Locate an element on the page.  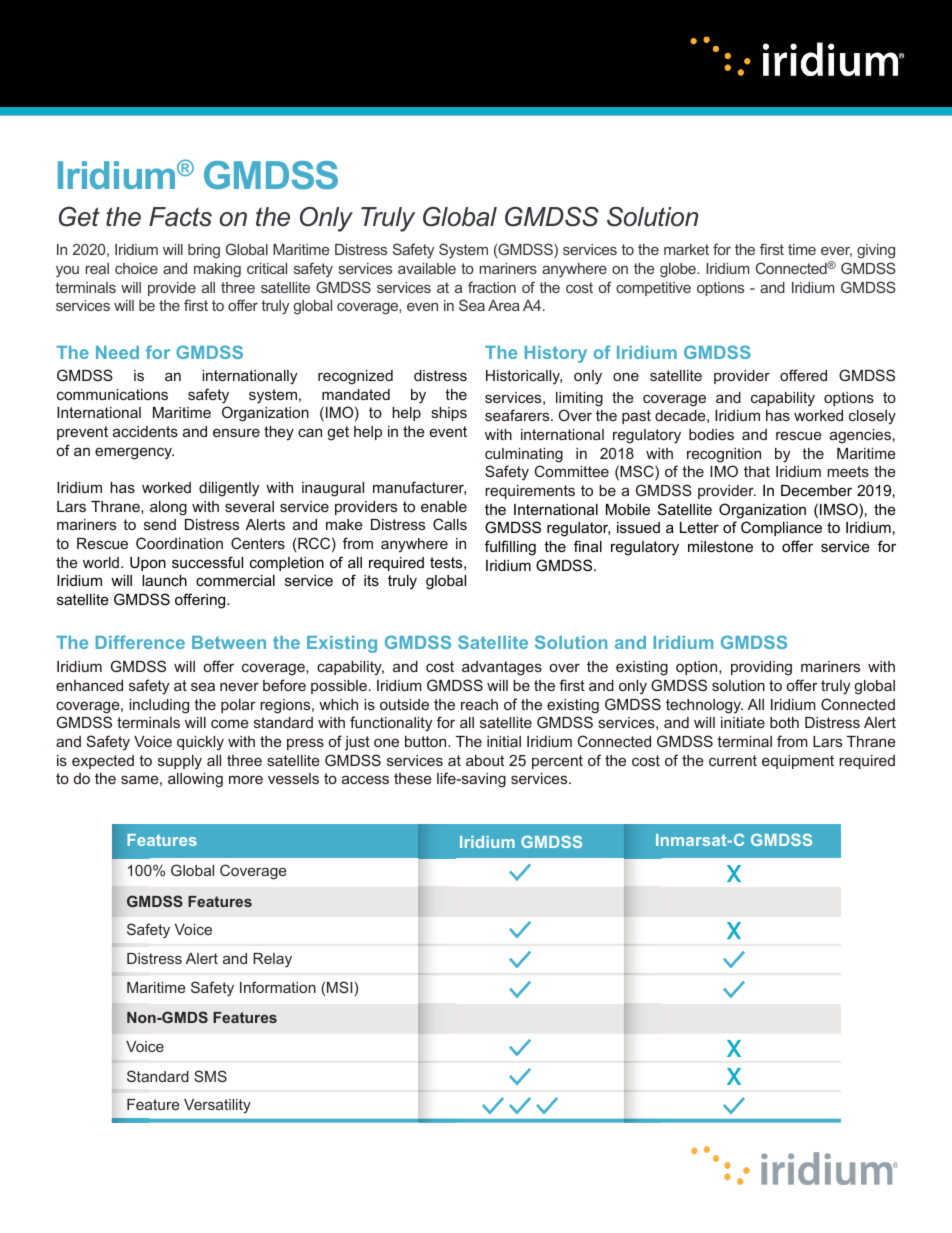
bodies is located at coordinates (711, 434).
